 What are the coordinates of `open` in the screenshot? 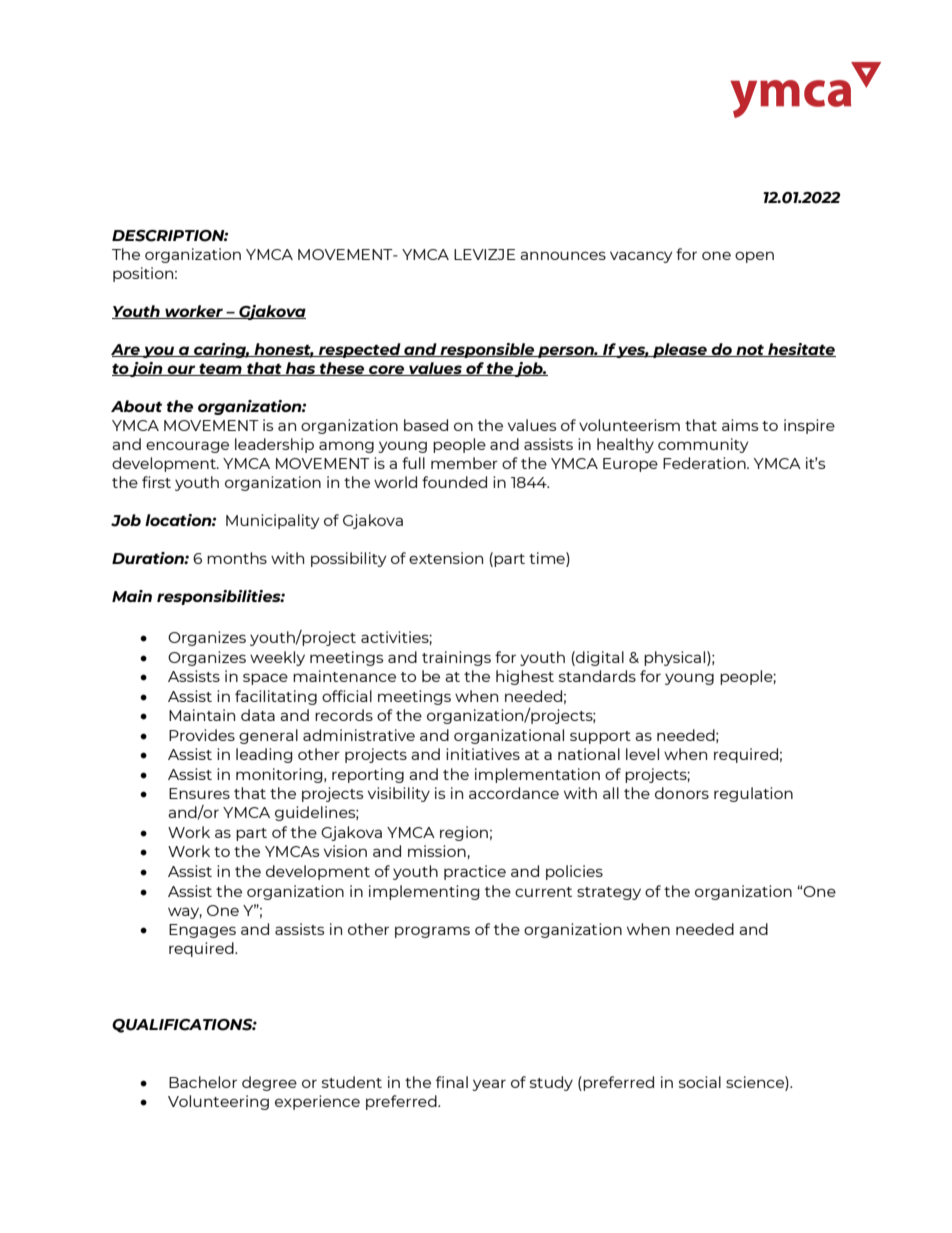 It's located at (754, 257).
